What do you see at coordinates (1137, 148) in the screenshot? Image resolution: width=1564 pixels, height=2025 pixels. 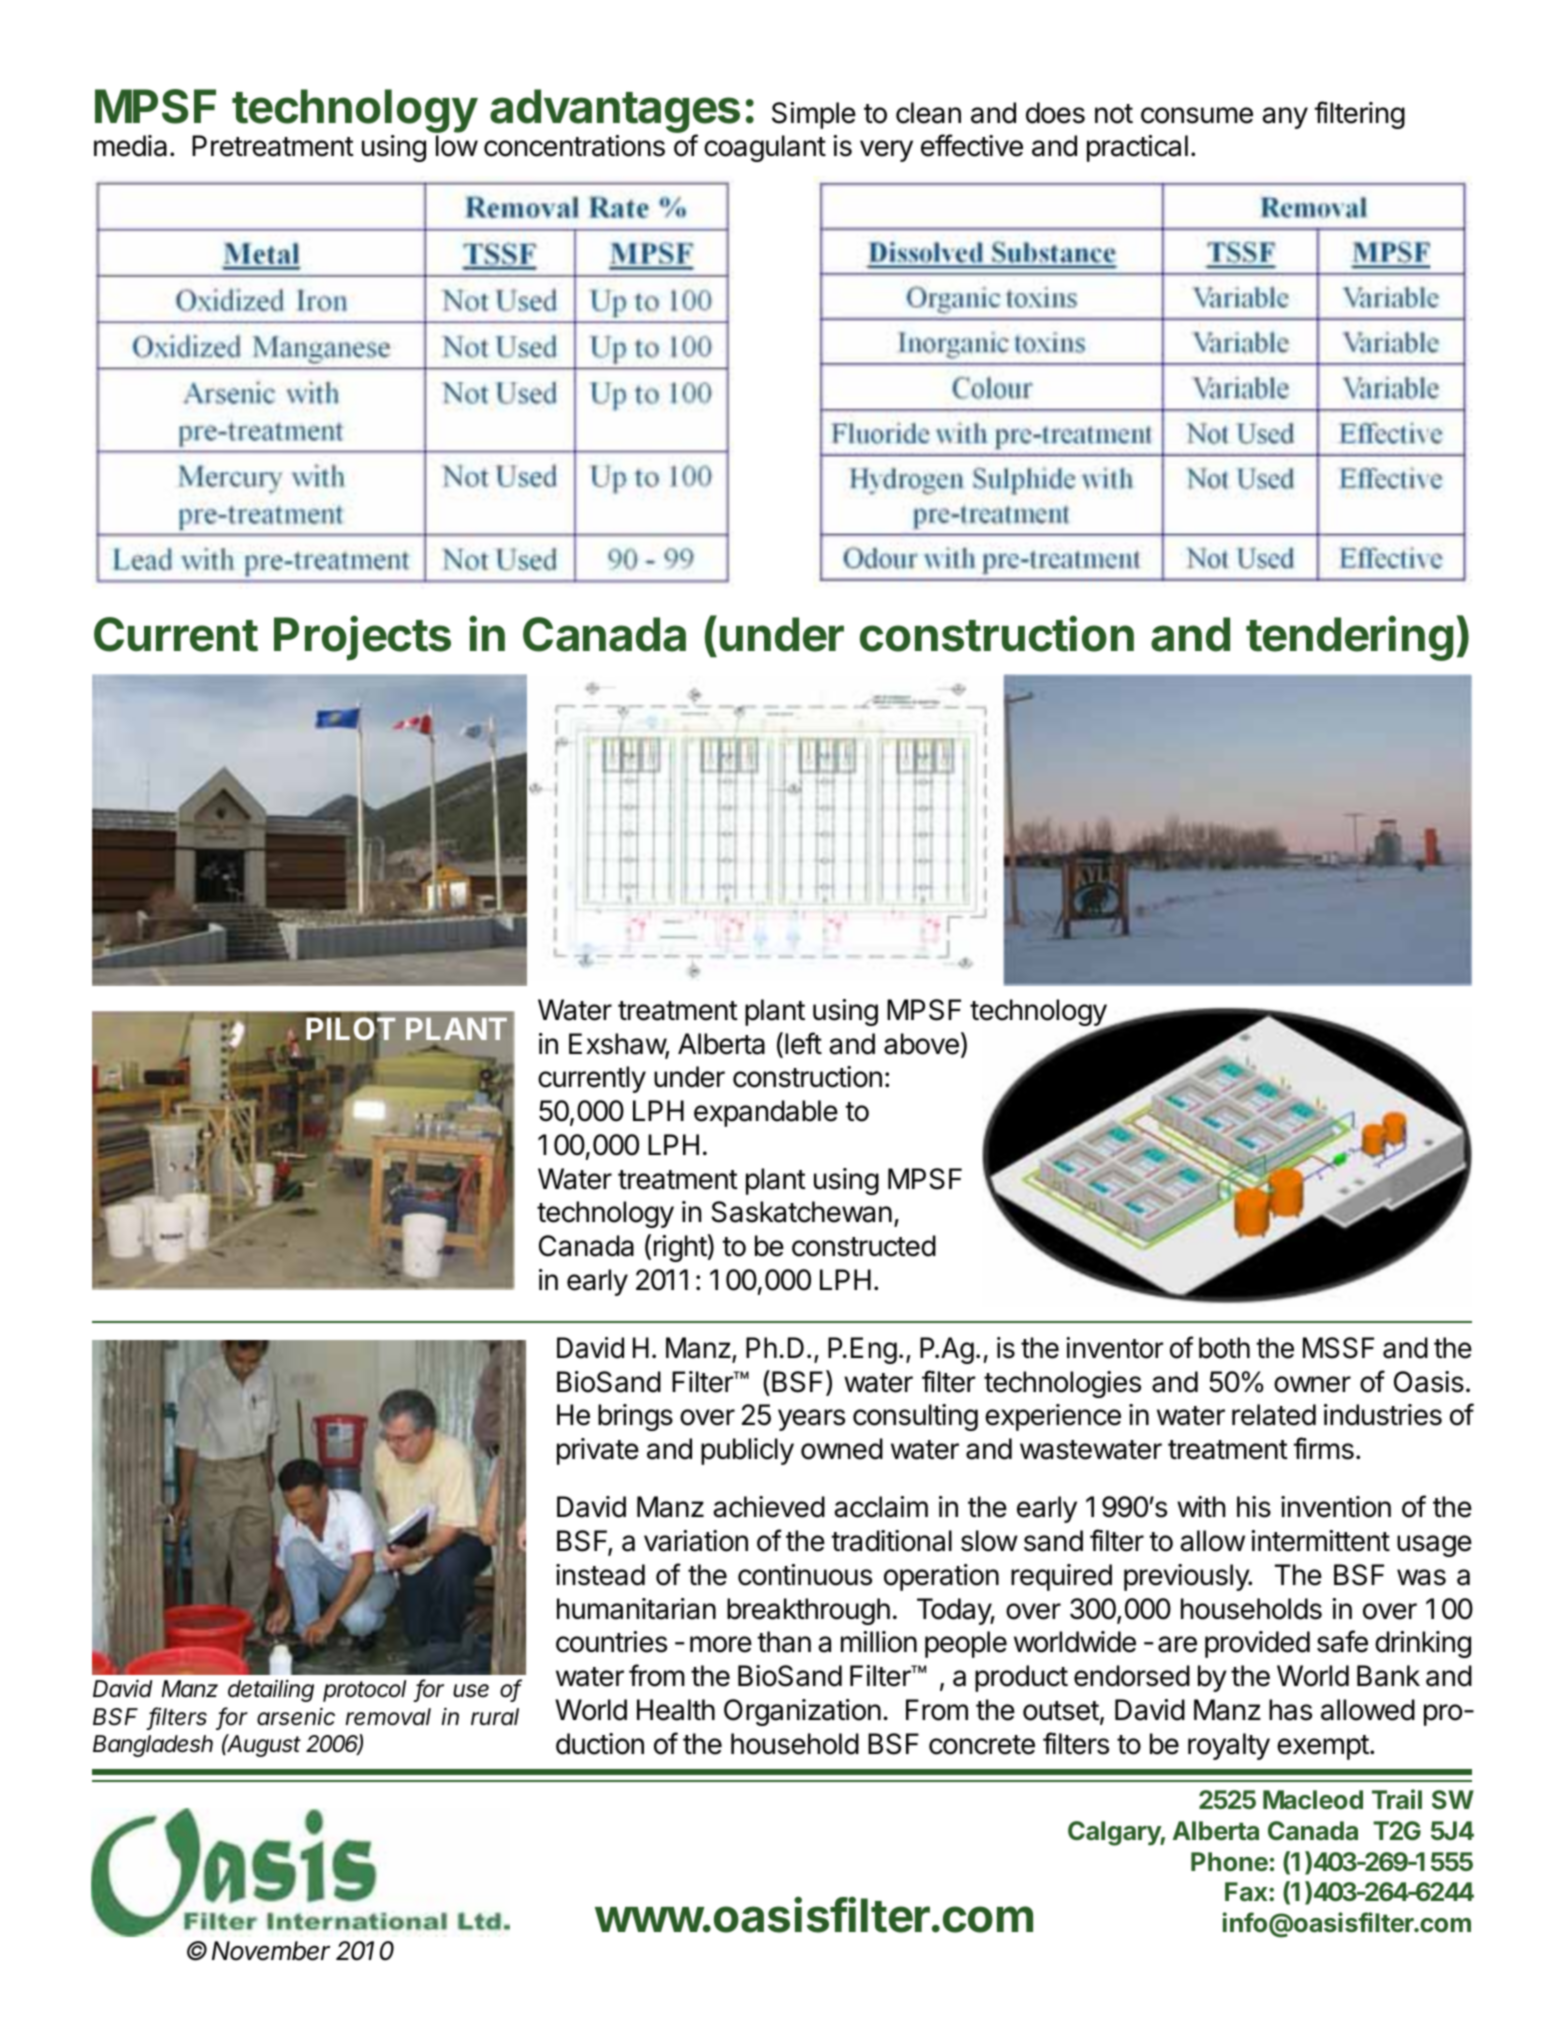 I see `practical` at bounding box center [1137, 148].
